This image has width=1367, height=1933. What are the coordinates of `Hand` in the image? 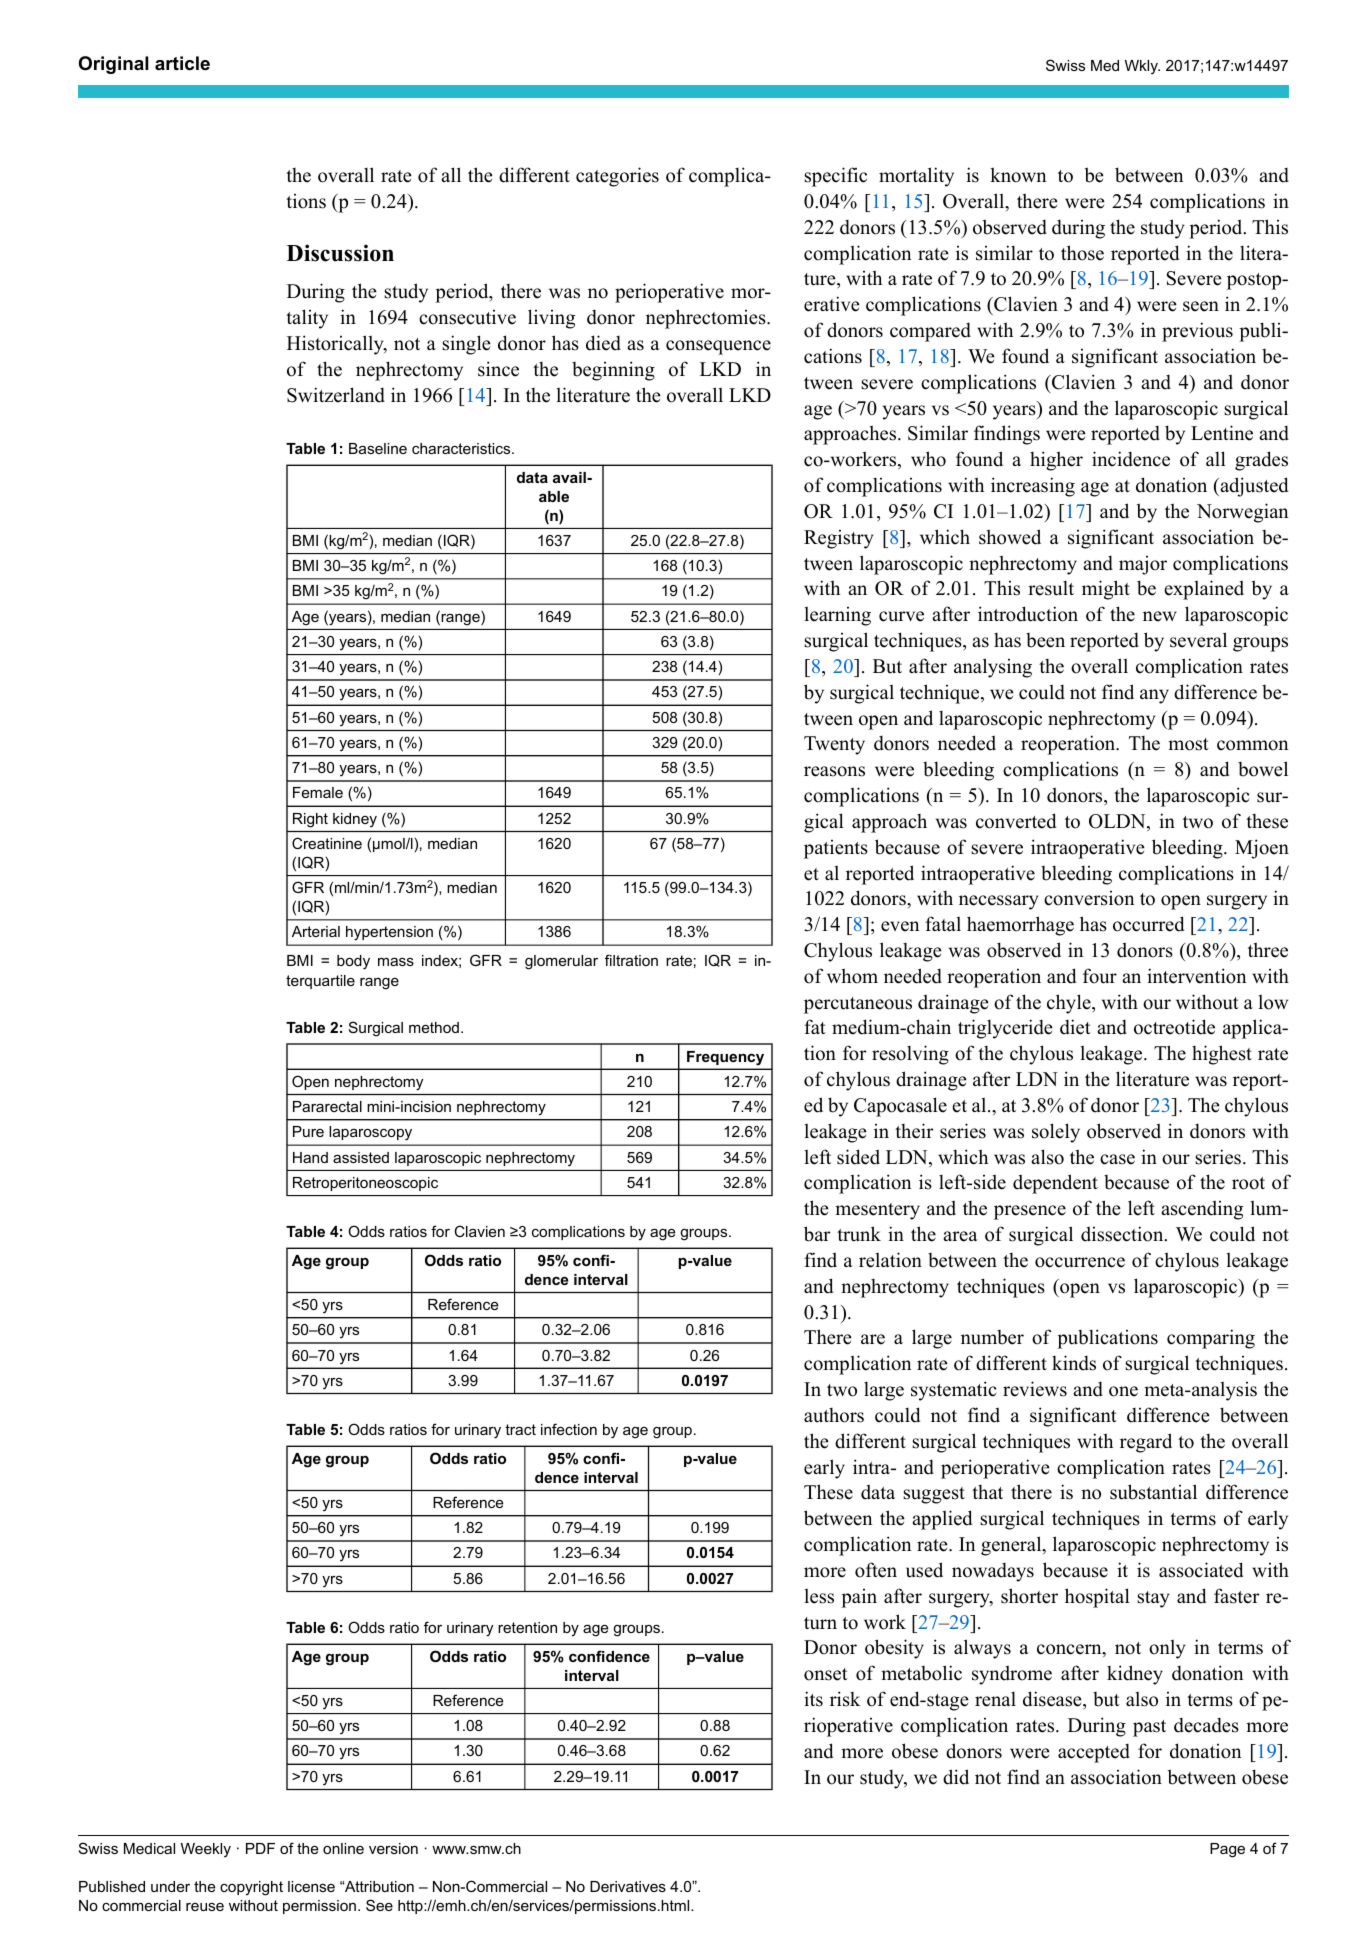 It's located at (310, 1157).
